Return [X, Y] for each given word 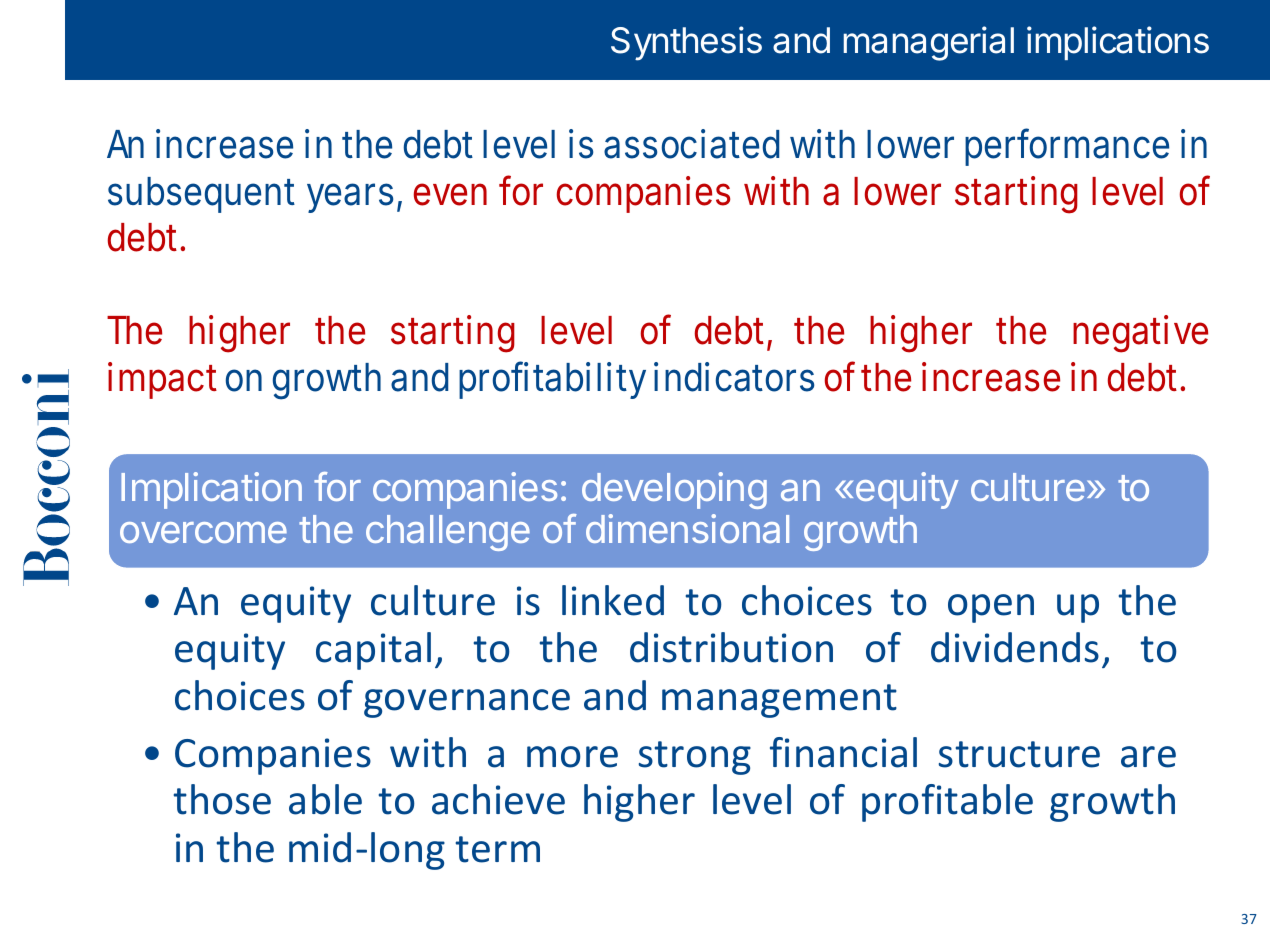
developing [674, 490]
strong [695, 758]
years [354, 198]
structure [1019, 754]
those [222, 799]
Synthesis [686, 43]
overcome [203, 532]
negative [1140, 334]
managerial [929, 43]
